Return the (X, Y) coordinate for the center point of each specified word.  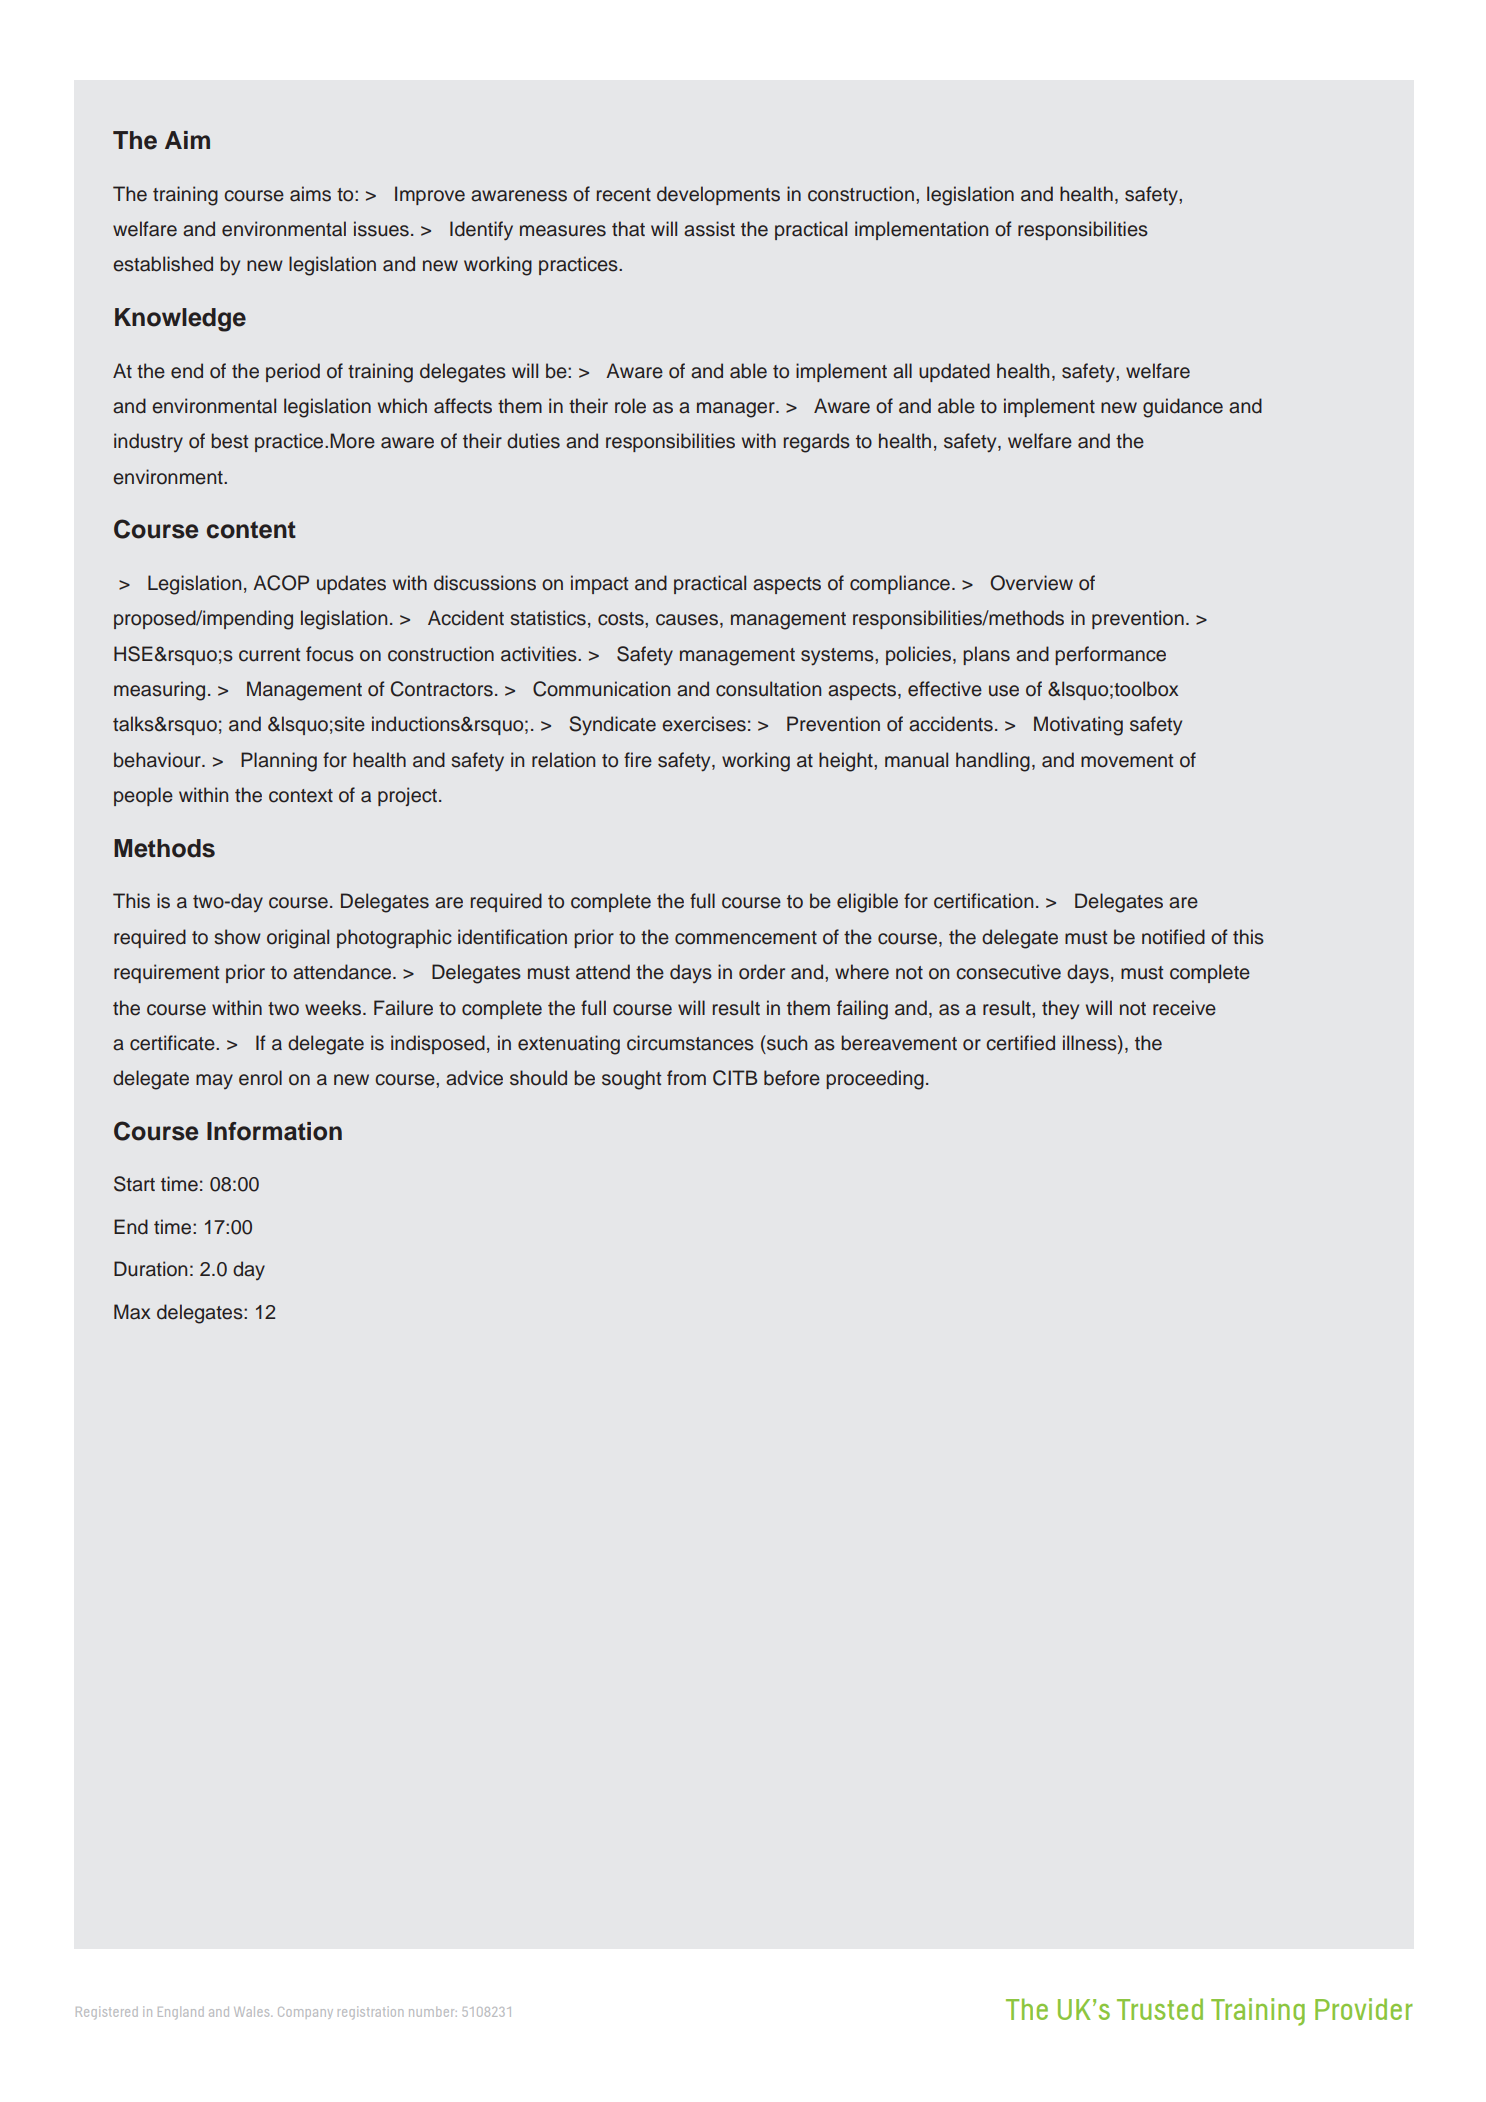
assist (709, 229)
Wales (253, 2011)
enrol (260, 1078)
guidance (1183, 408)
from (686, 1078)
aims (310, 194)
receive (1184, 1008)
